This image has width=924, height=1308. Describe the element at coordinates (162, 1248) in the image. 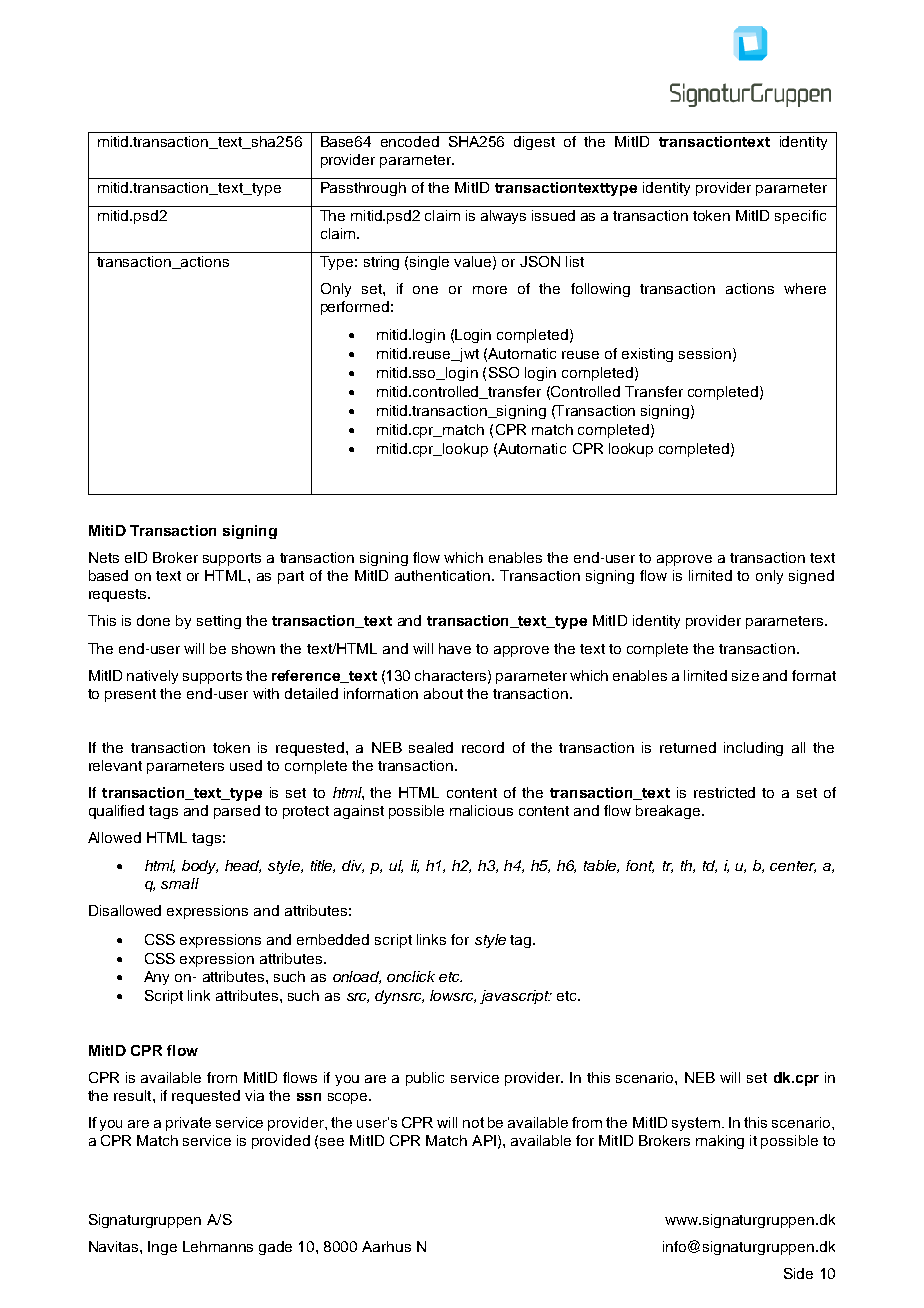

I see `Inge` at that location.
